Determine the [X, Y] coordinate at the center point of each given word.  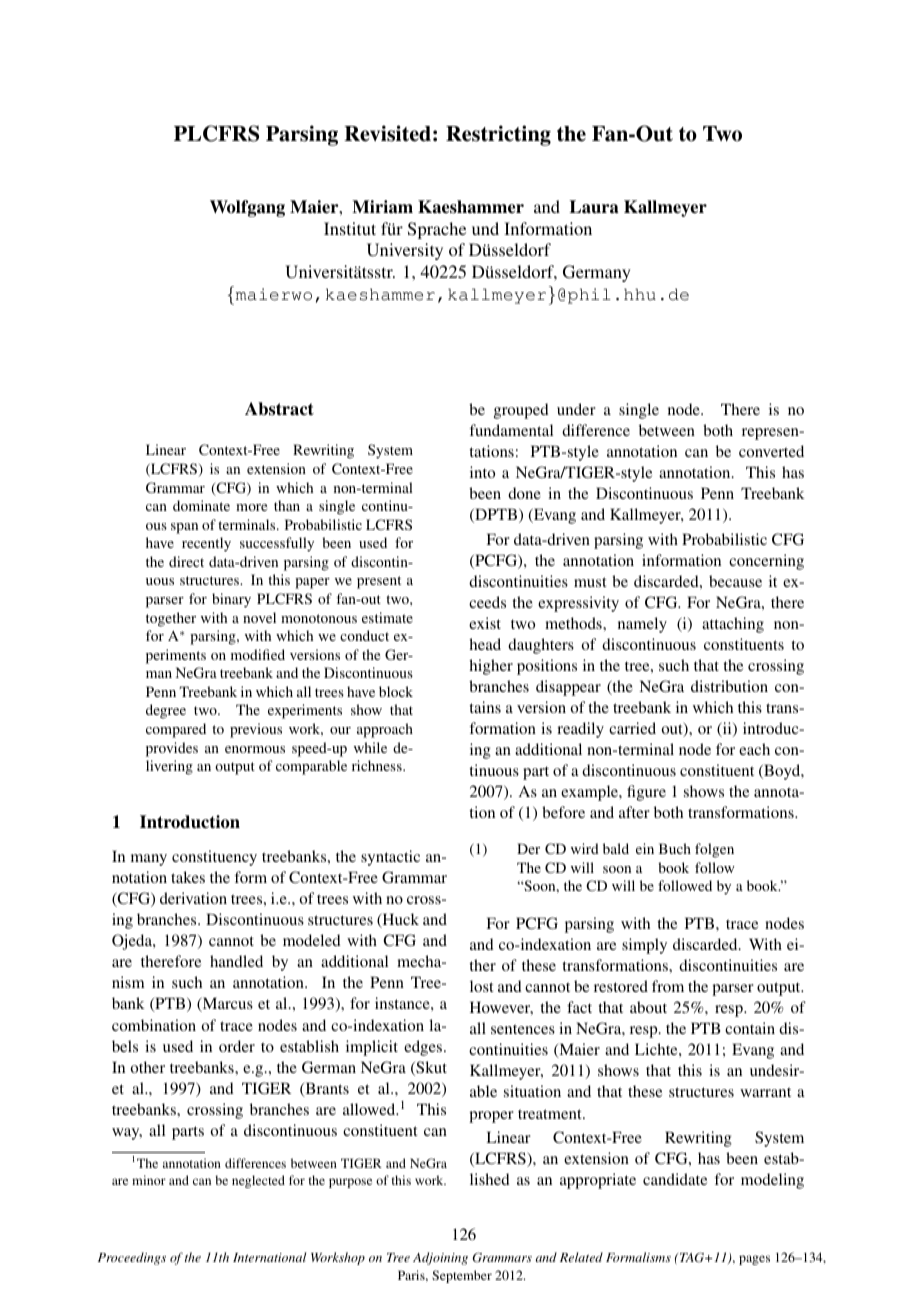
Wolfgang [247, 208]
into [482, 472]
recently [206, 544]
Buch [675, 848]
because [735, 581]
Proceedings [132, 1258]
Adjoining [440, 1258]
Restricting [498, 135]
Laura [594, 207]
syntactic [390, 858]
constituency [214, 858]
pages [754, 1260]
